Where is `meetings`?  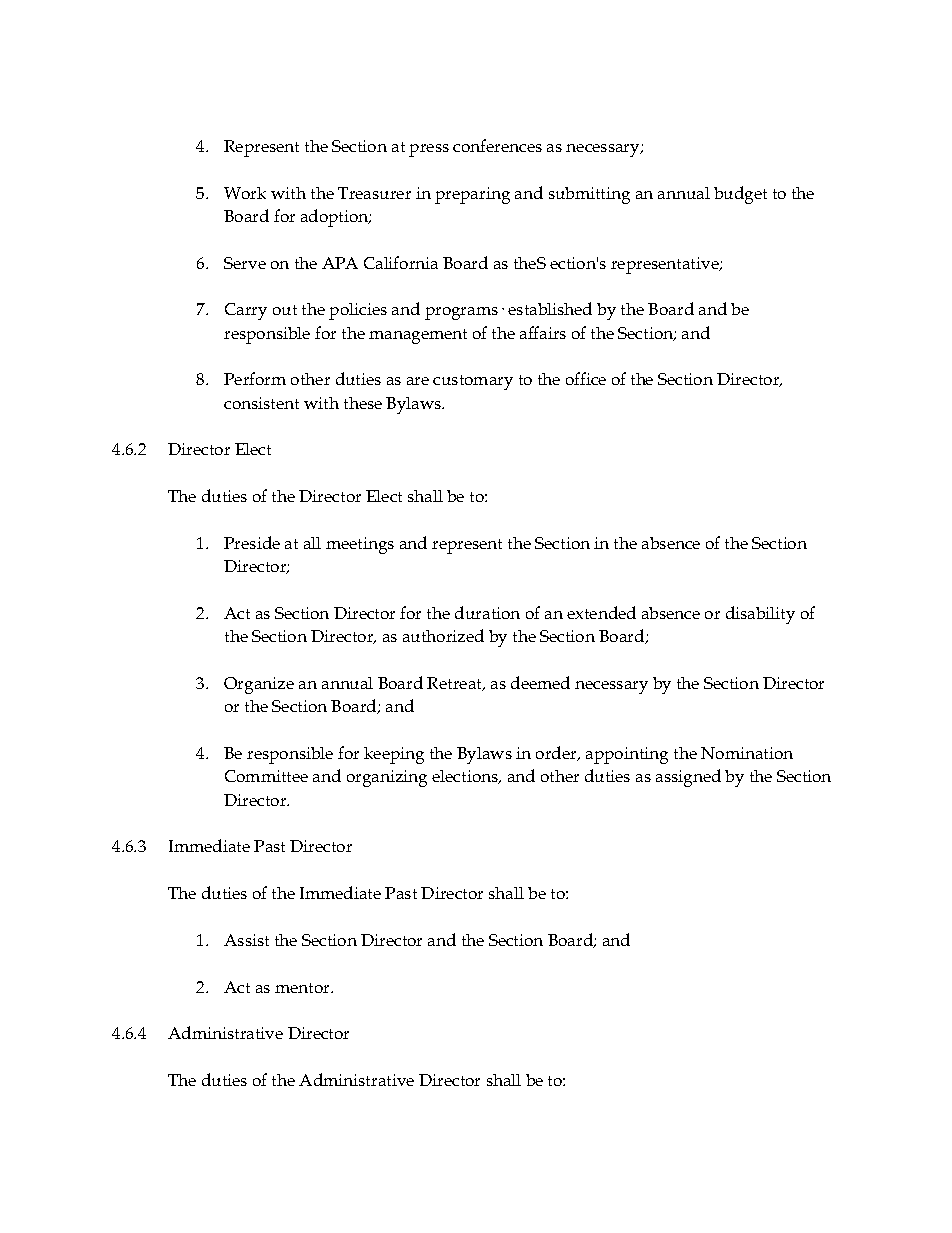 meetings is located at coordinates (360, 545).
